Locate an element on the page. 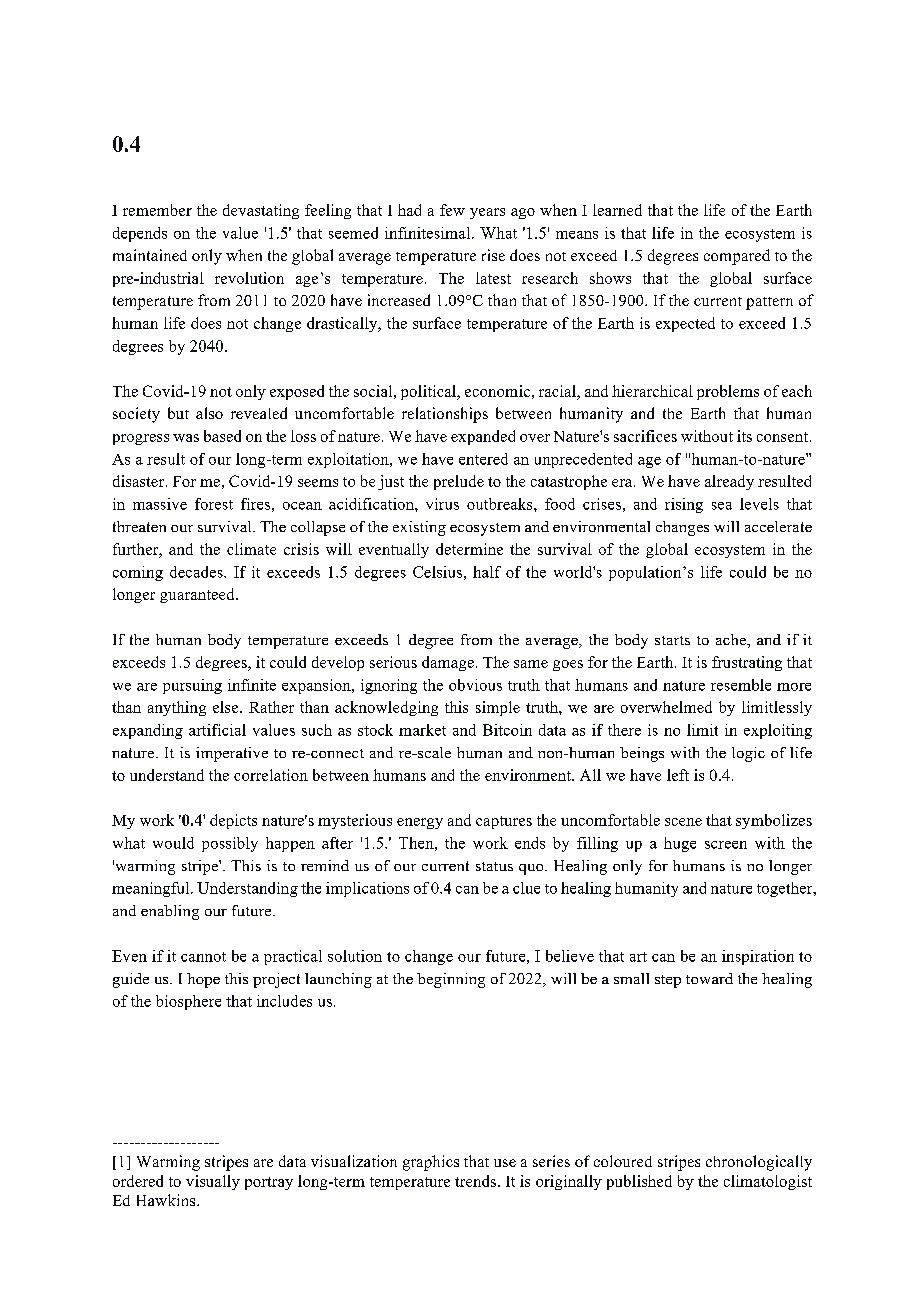  else is located at coordinates (227, 707).
